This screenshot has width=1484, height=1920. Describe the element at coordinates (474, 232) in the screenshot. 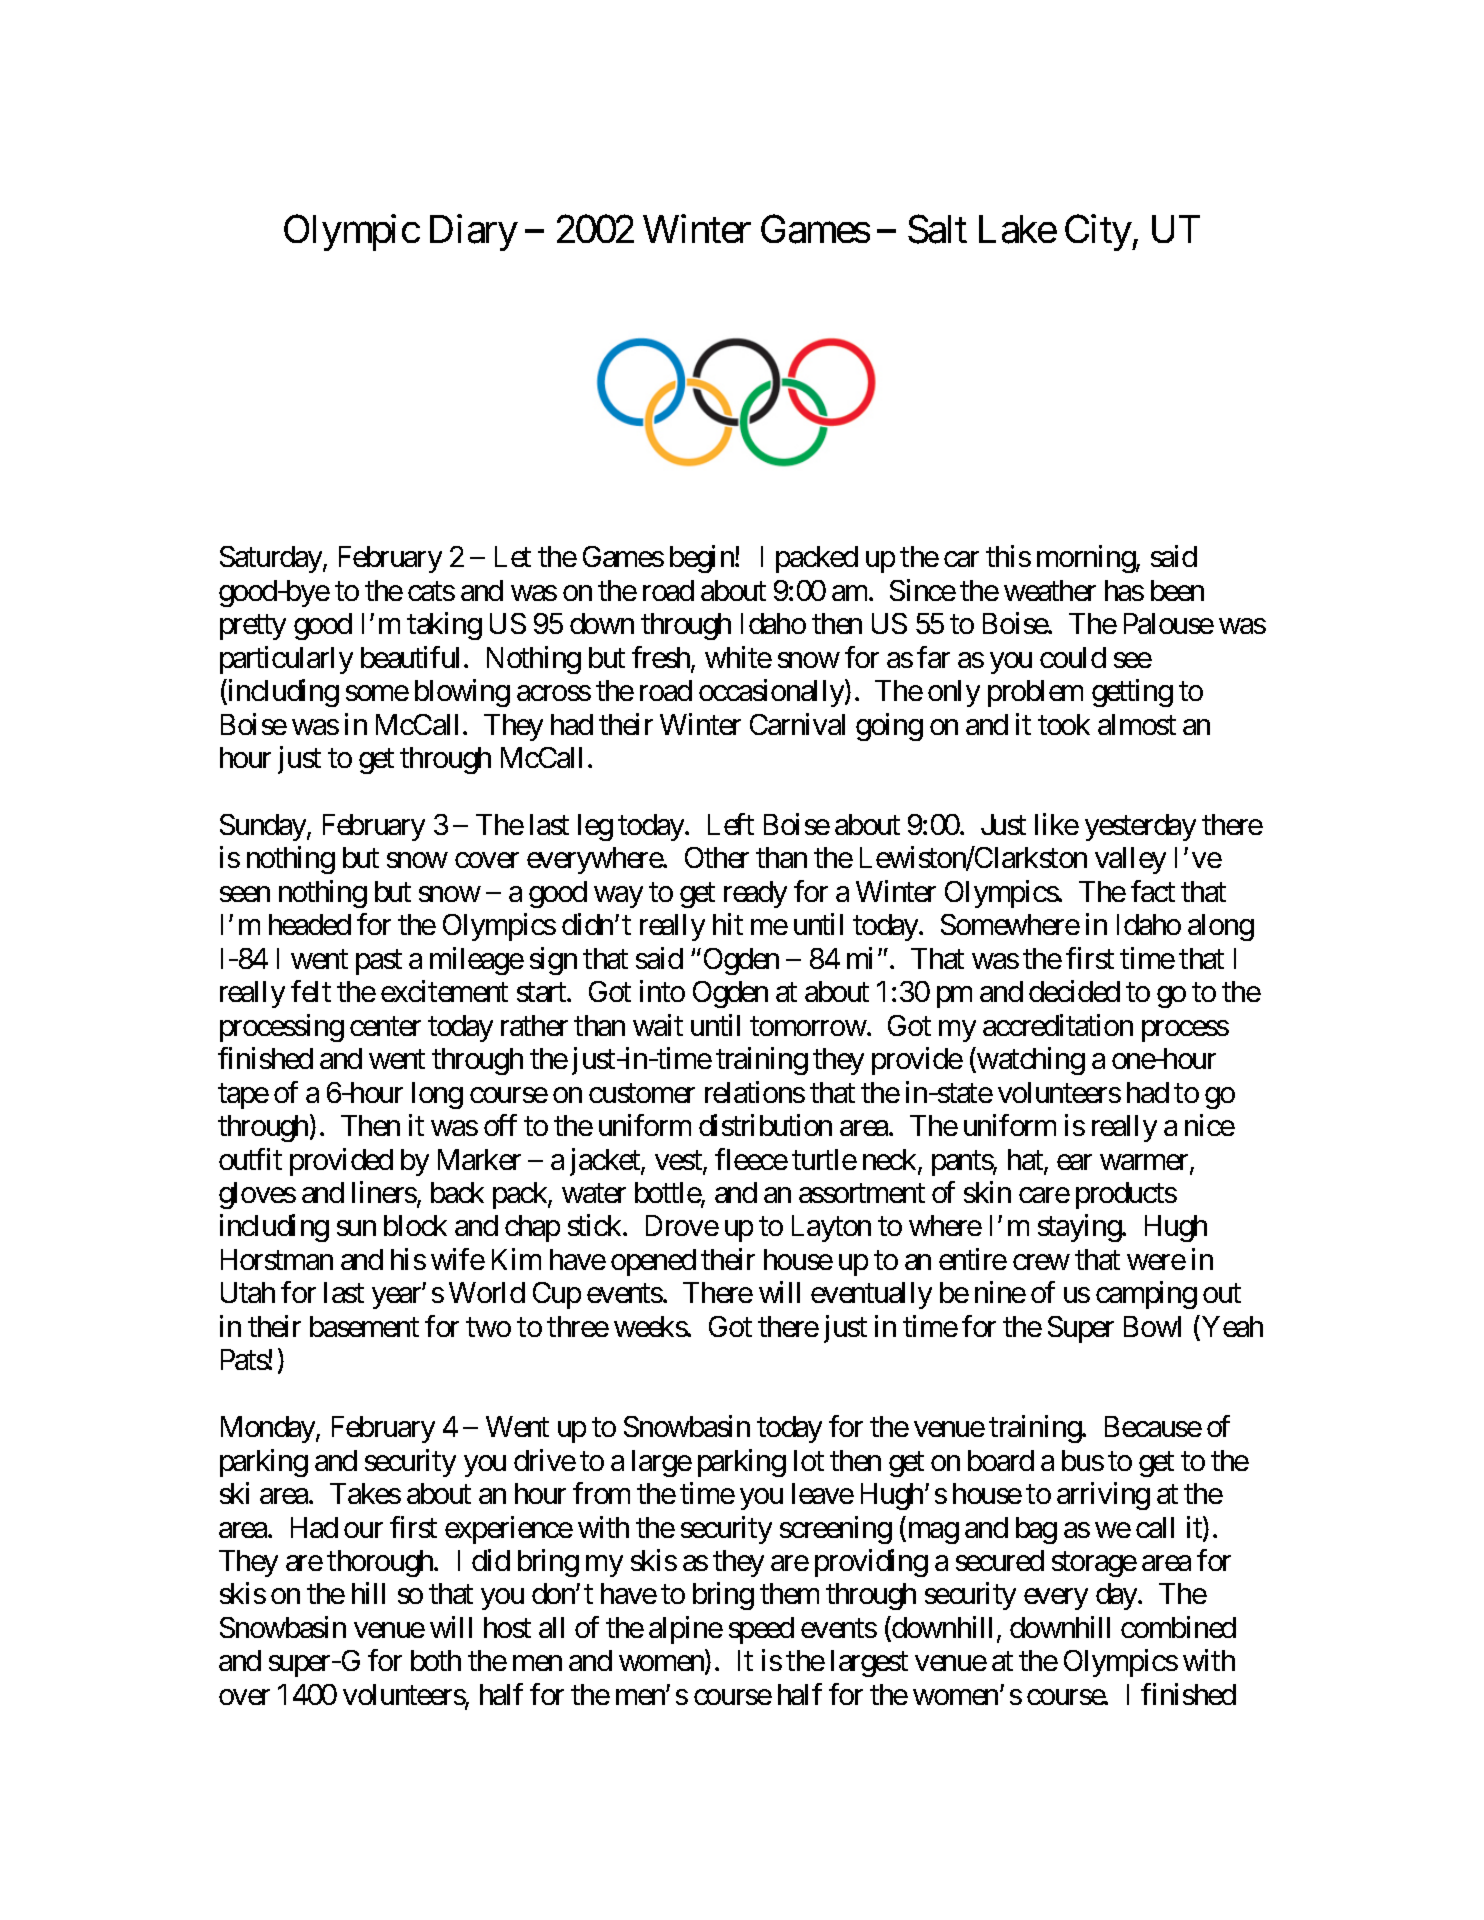

I see `Diary` at that location.
